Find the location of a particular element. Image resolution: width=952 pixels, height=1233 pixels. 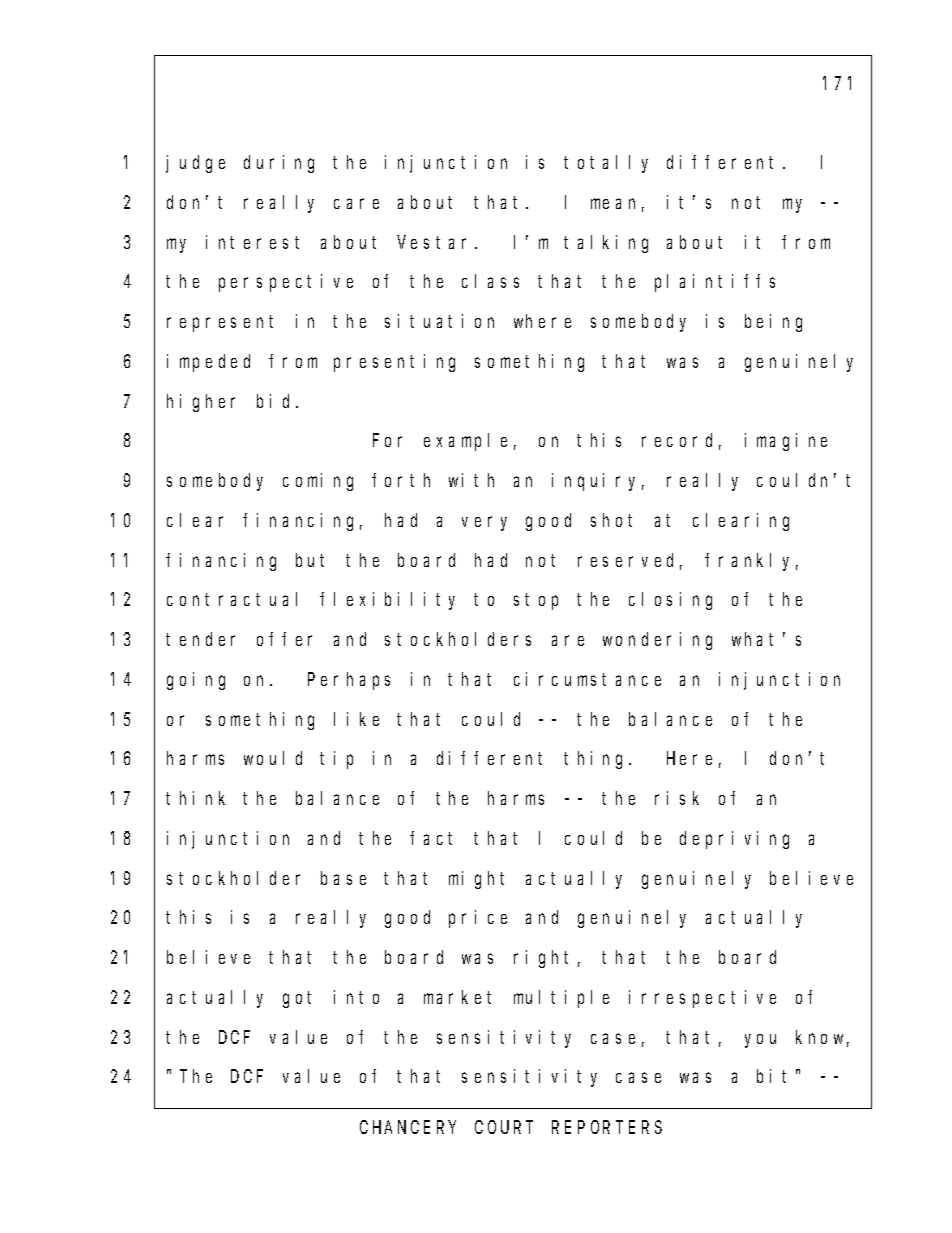

COURT is located at coordinates (504, 1127).
